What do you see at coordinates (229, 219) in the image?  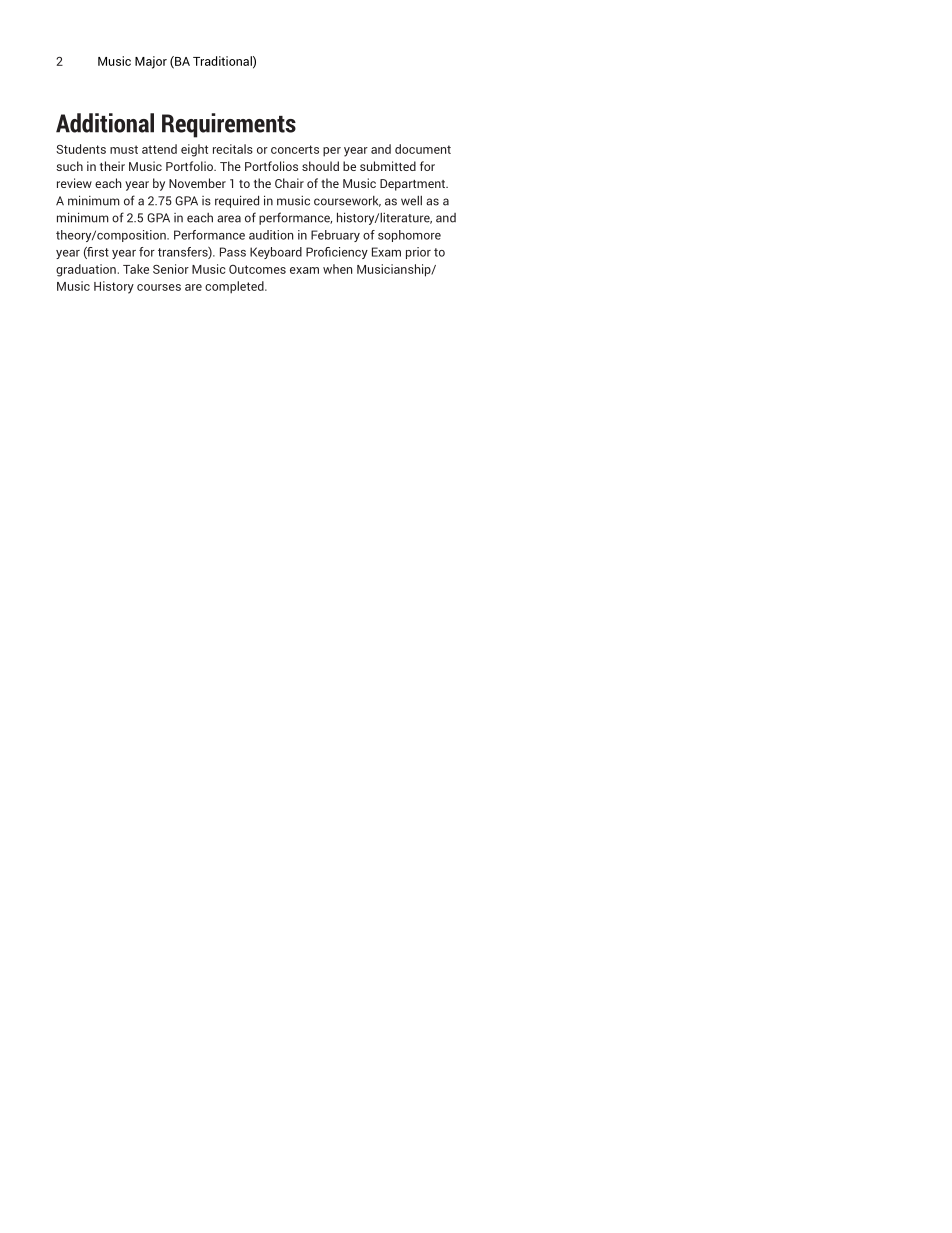 I see `area` at bounding box center [229, 219].
